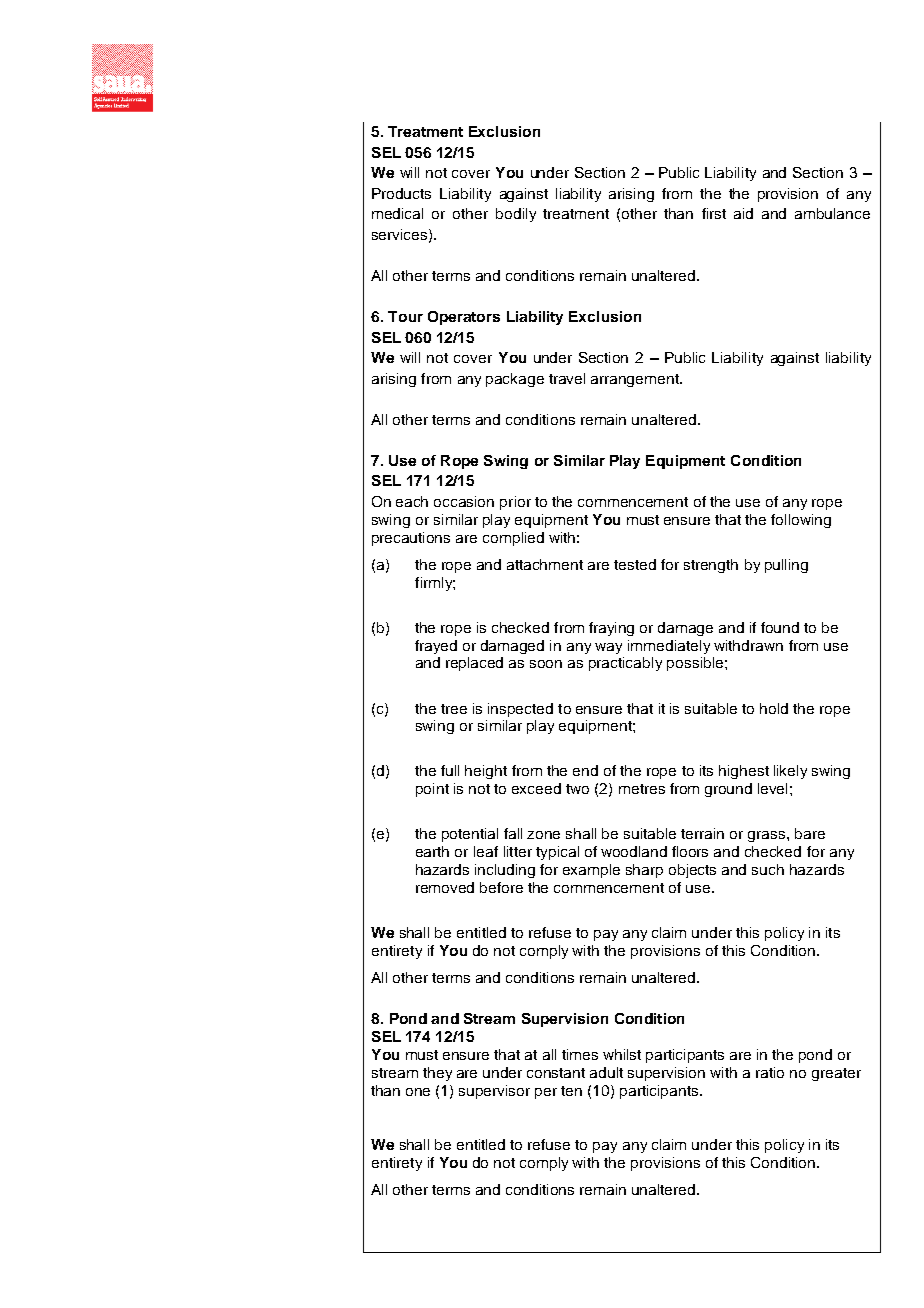  What do you see at coordinates (432, 851) in the image?
I see `earth` at bounding box center [432, 851].
